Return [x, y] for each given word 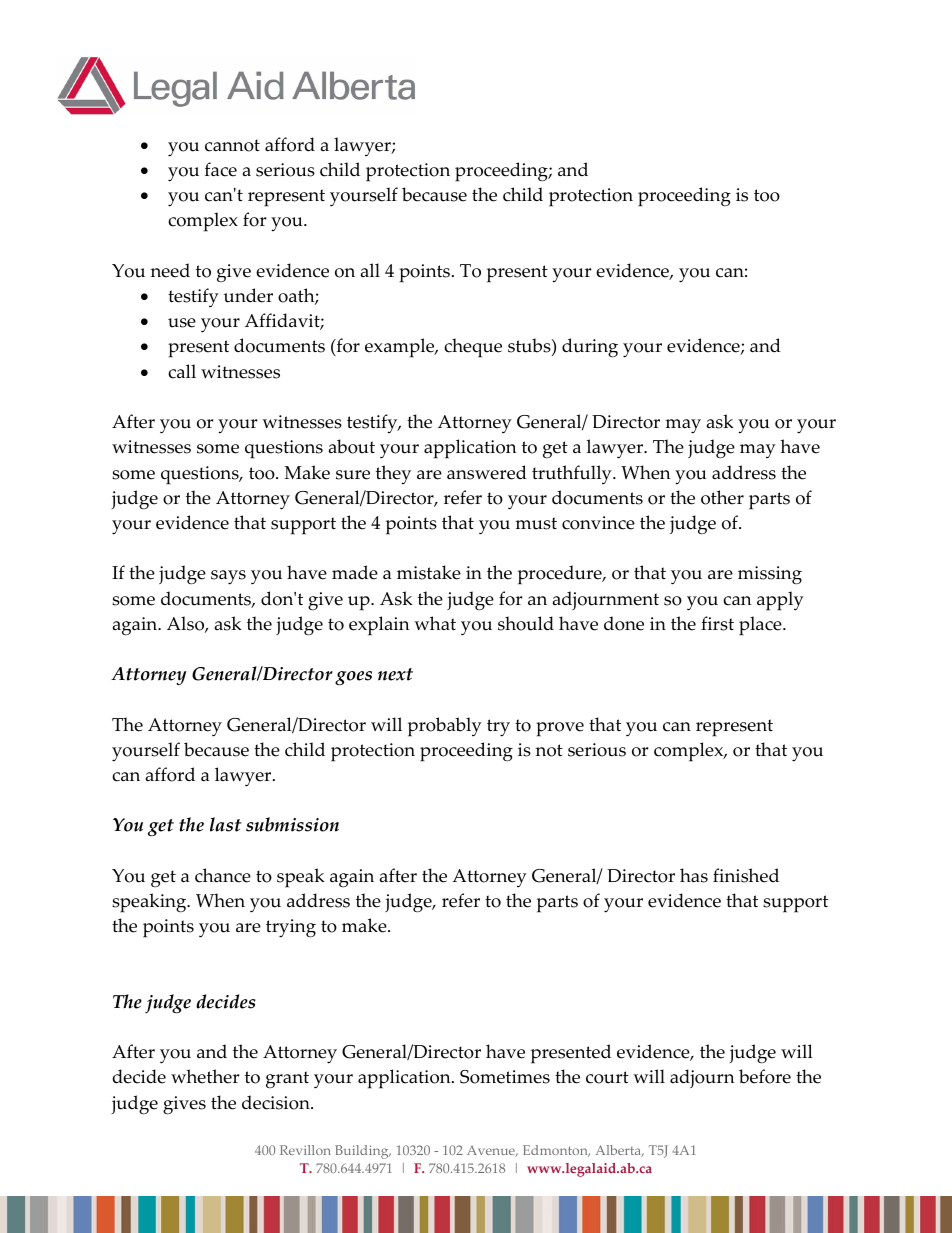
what [435, 623]
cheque [473, 348]
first [717, 623]
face [221, 169]
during [590, 348]
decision [277, 1102]
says [228, 577]
